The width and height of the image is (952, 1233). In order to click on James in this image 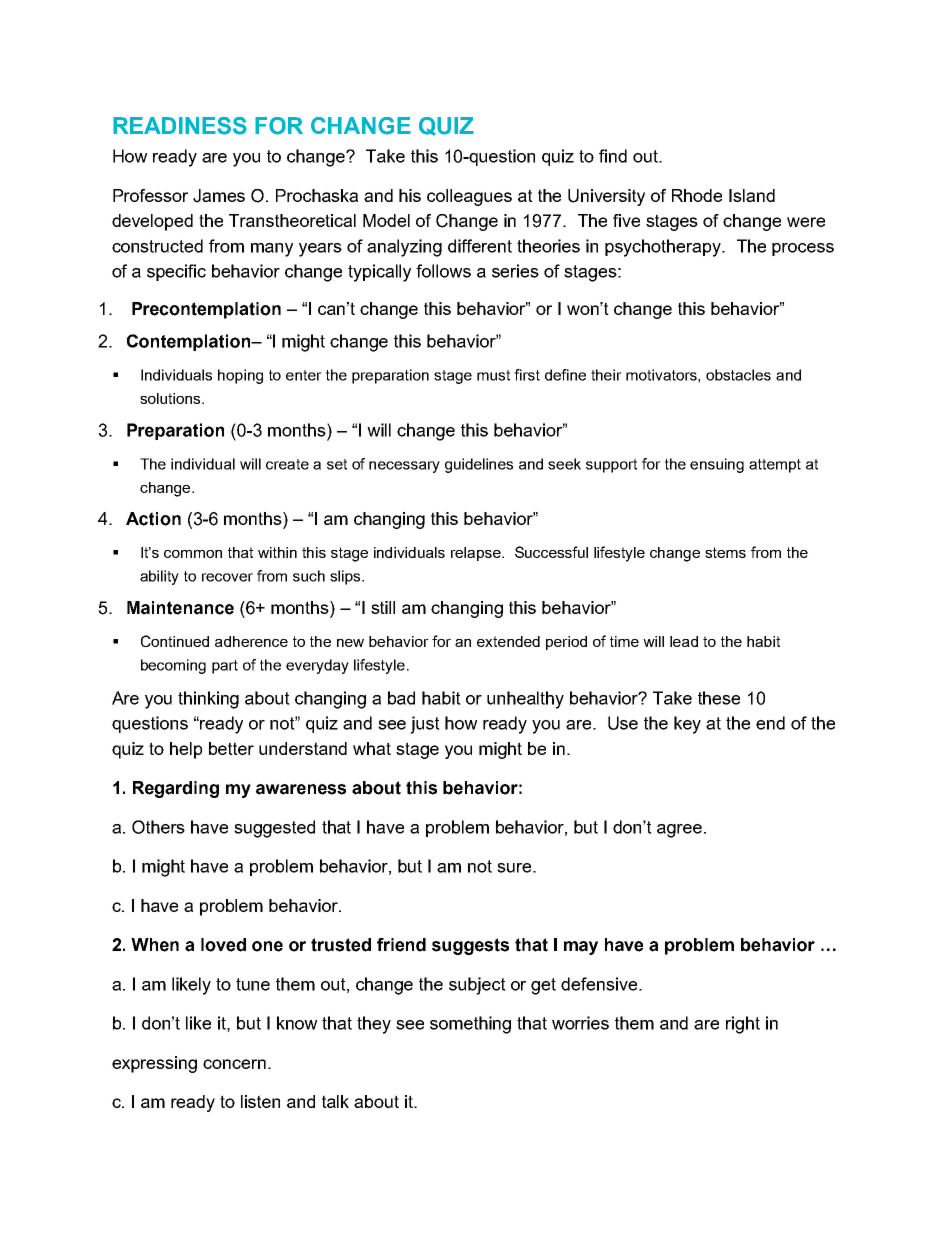, I will do `click(219, 196)`.
